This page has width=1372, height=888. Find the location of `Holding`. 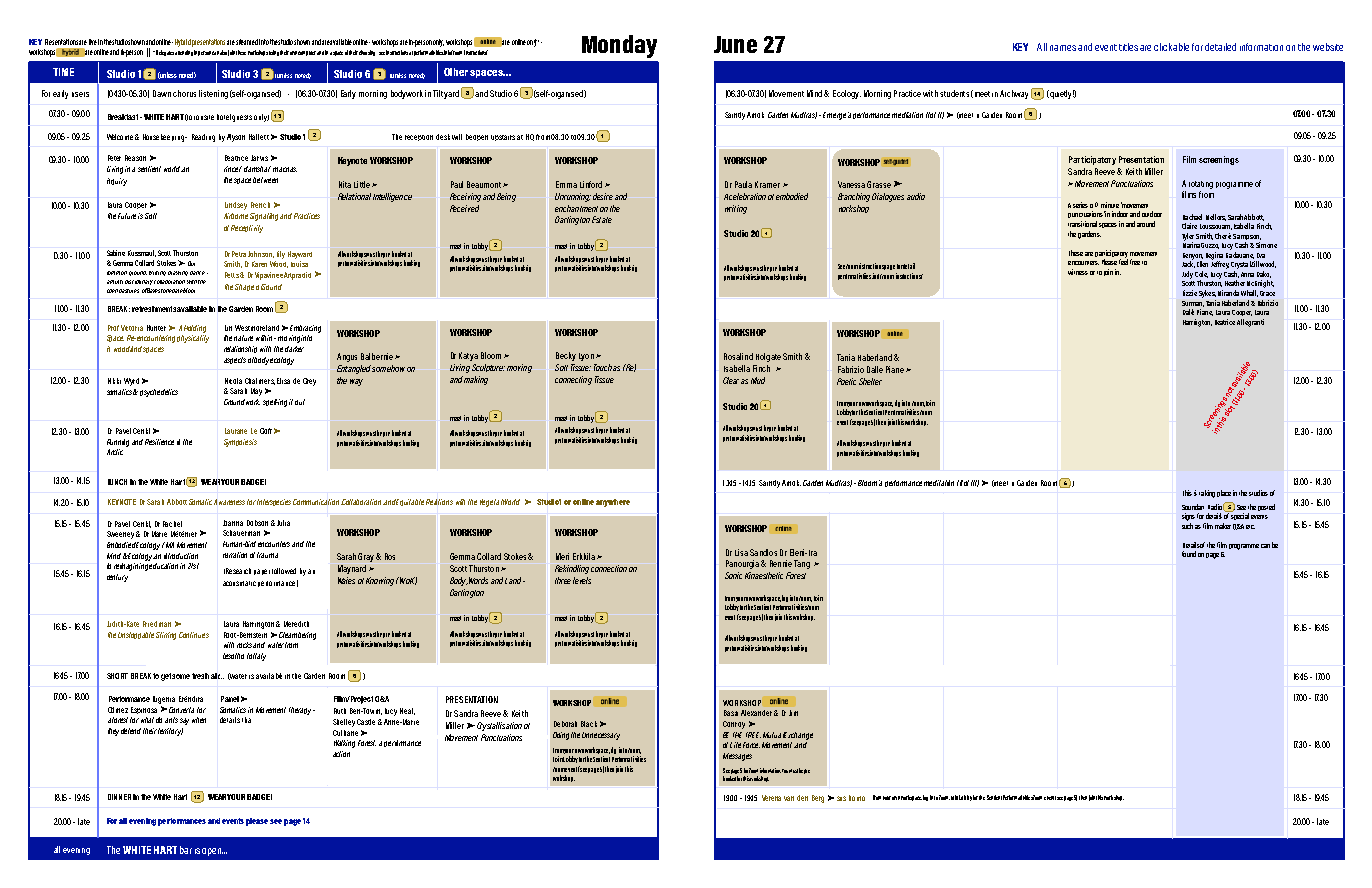

Holding is located at coordinates (195, 329).
